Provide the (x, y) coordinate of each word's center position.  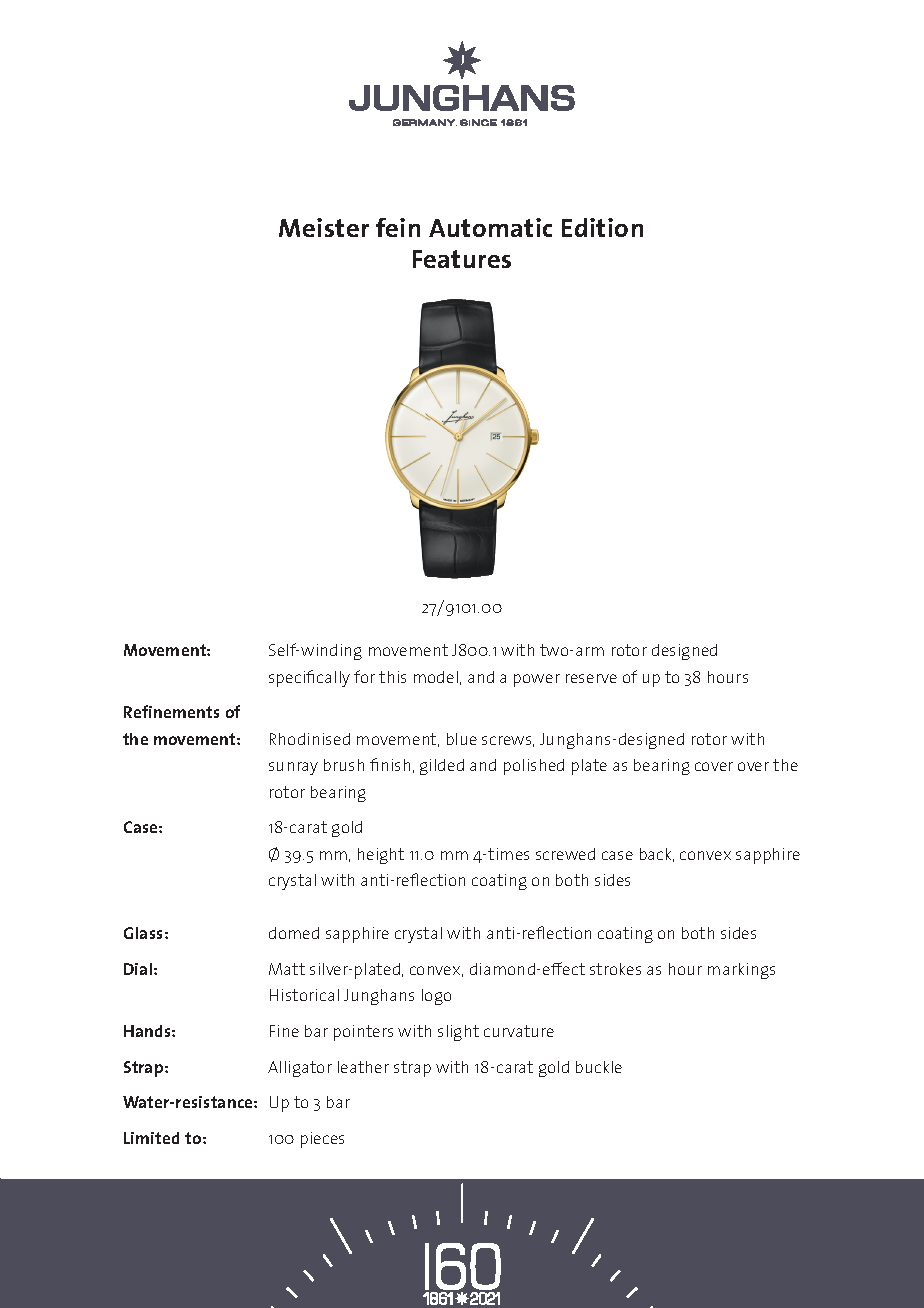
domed (294, 933)
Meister (324, 227)
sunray (293, 768)
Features (462, 259)
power (537, 680)
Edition (602, 227)
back (657, 855)
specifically (309, 678)
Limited (151, 1138)
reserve (591, 678)
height (381, 856)
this (392, 677)
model (436, 677)
